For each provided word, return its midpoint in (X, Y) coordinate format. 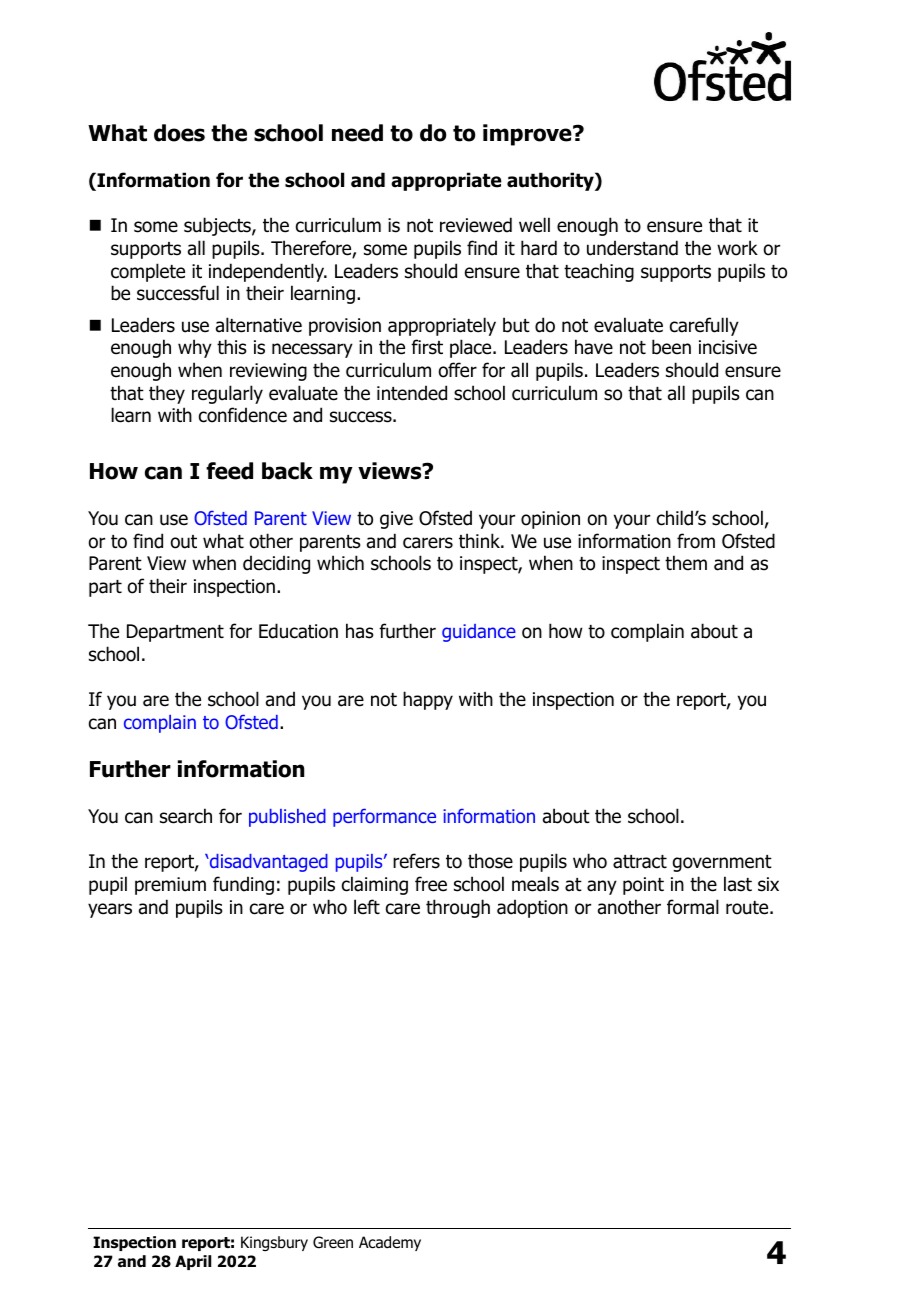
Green (333, 1242)
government (722, 863)
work (737, 248)
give (396, 520)
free (431, 884)
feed (229, 471)
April (193, 1262)
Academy (390, 1243)
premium (170, 886)
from (696, 541)
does (179, 133)
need (357, 133)
